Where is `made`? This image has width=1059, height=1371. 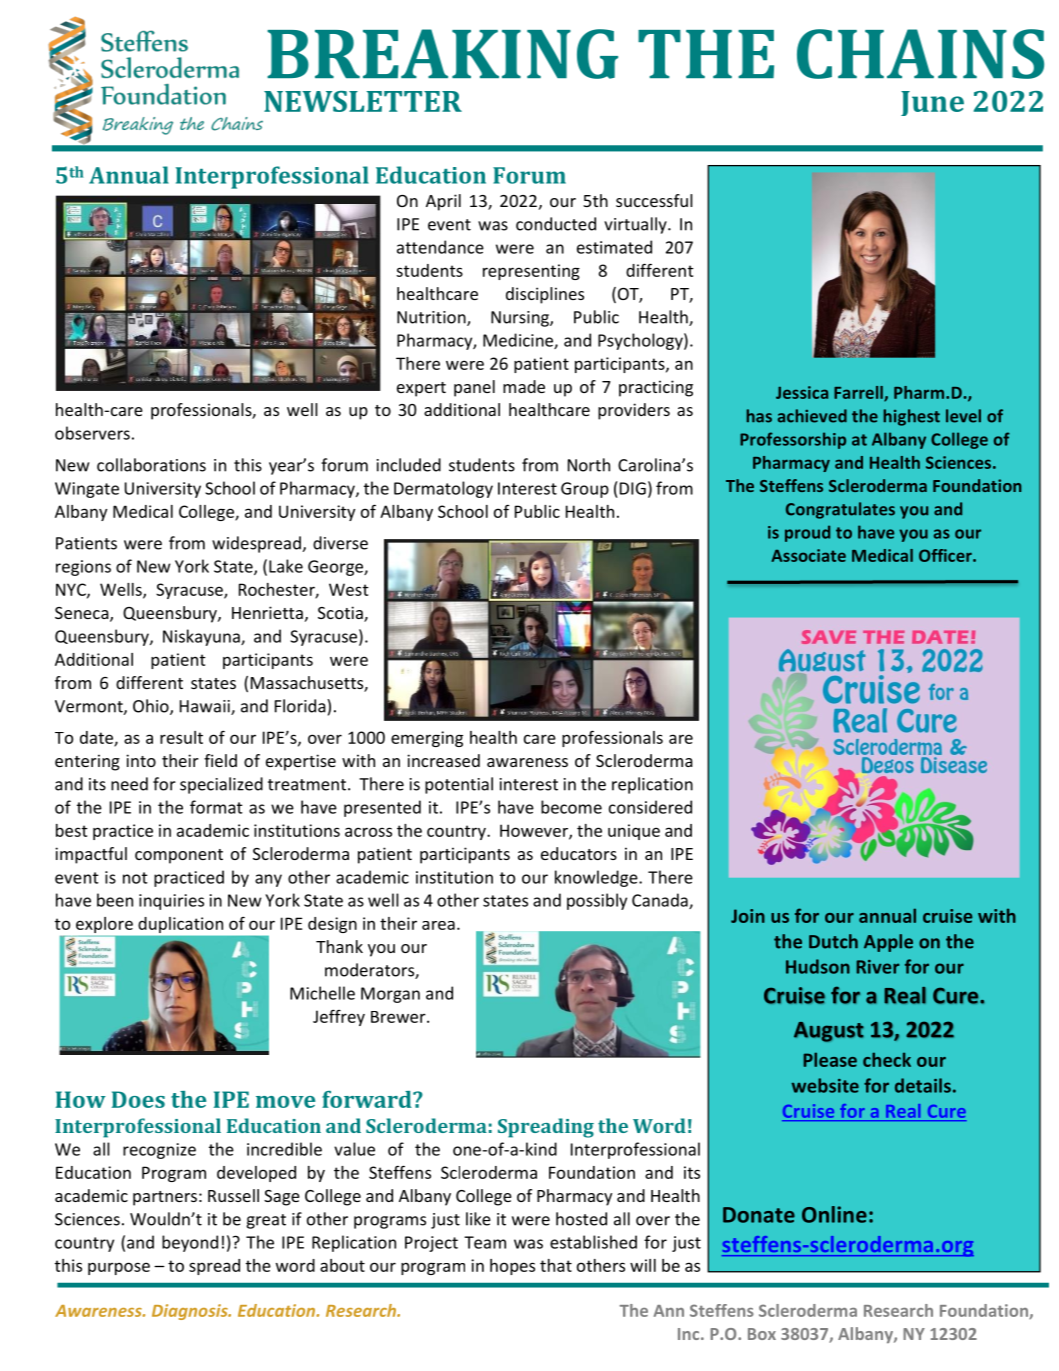
made is located at coordinates (524, 386).
